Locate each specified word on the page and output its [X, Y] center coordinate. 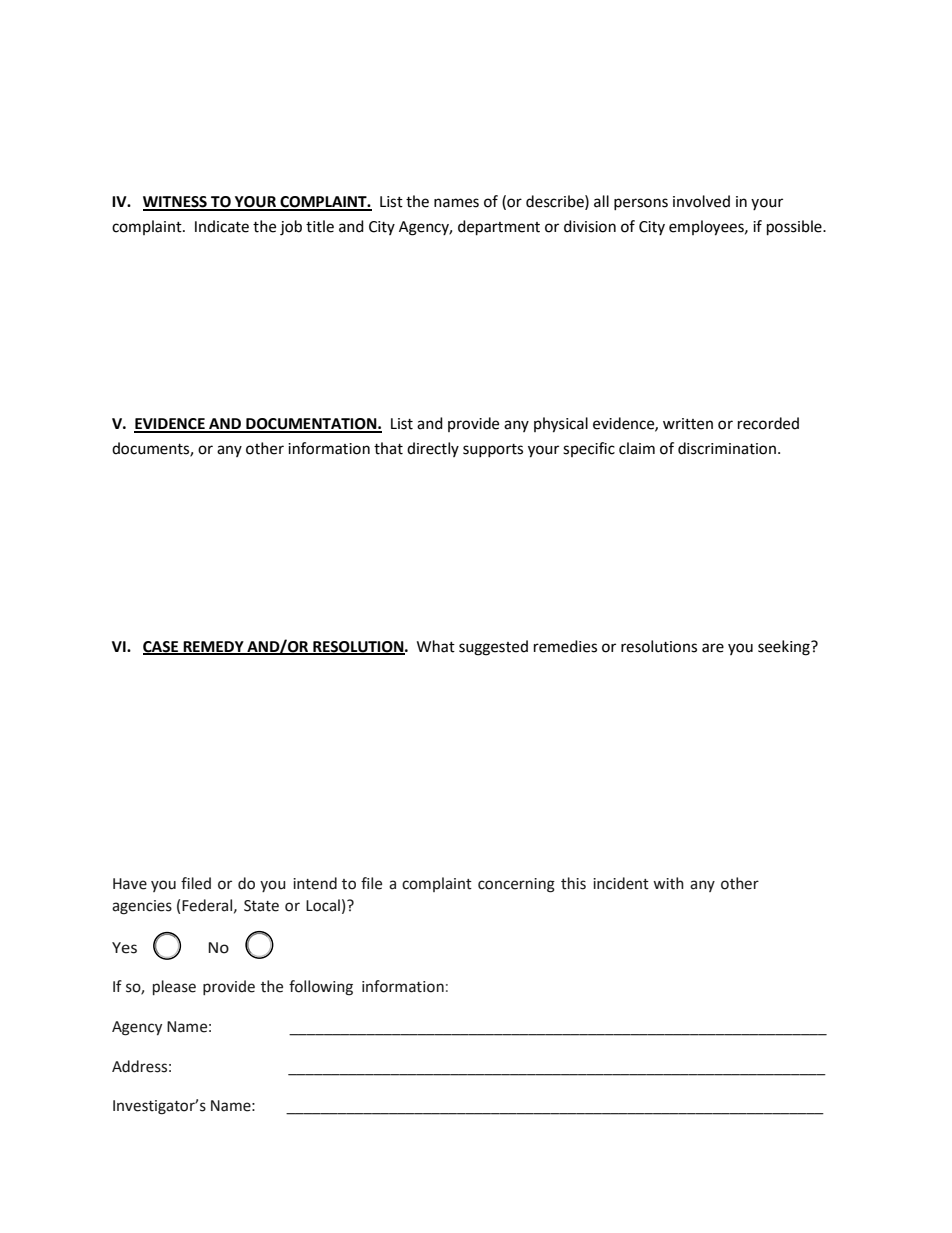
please [174, 987]
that [388, 448]
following [321, 988]
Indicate [222, 226]
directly [433, 449]
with [668, 883]
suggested [493, 648]
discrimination [727, 448]
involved [701, 201]
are [713, 648]
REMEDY [213, 647]
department [499, 228]
